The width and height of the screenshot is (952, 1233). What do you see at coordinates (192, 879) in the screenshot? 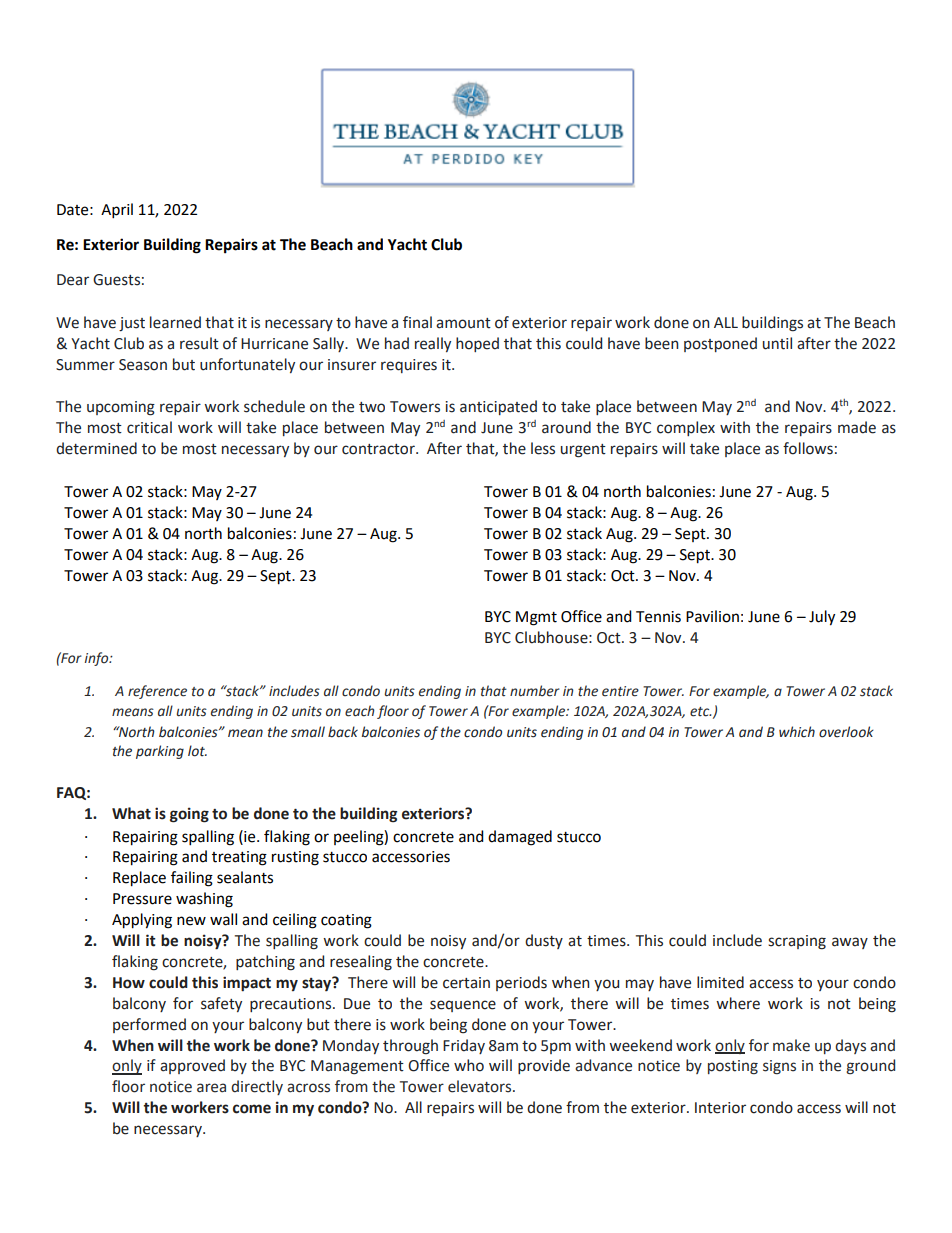
I see `failing` at bounding box center [192, 879].
